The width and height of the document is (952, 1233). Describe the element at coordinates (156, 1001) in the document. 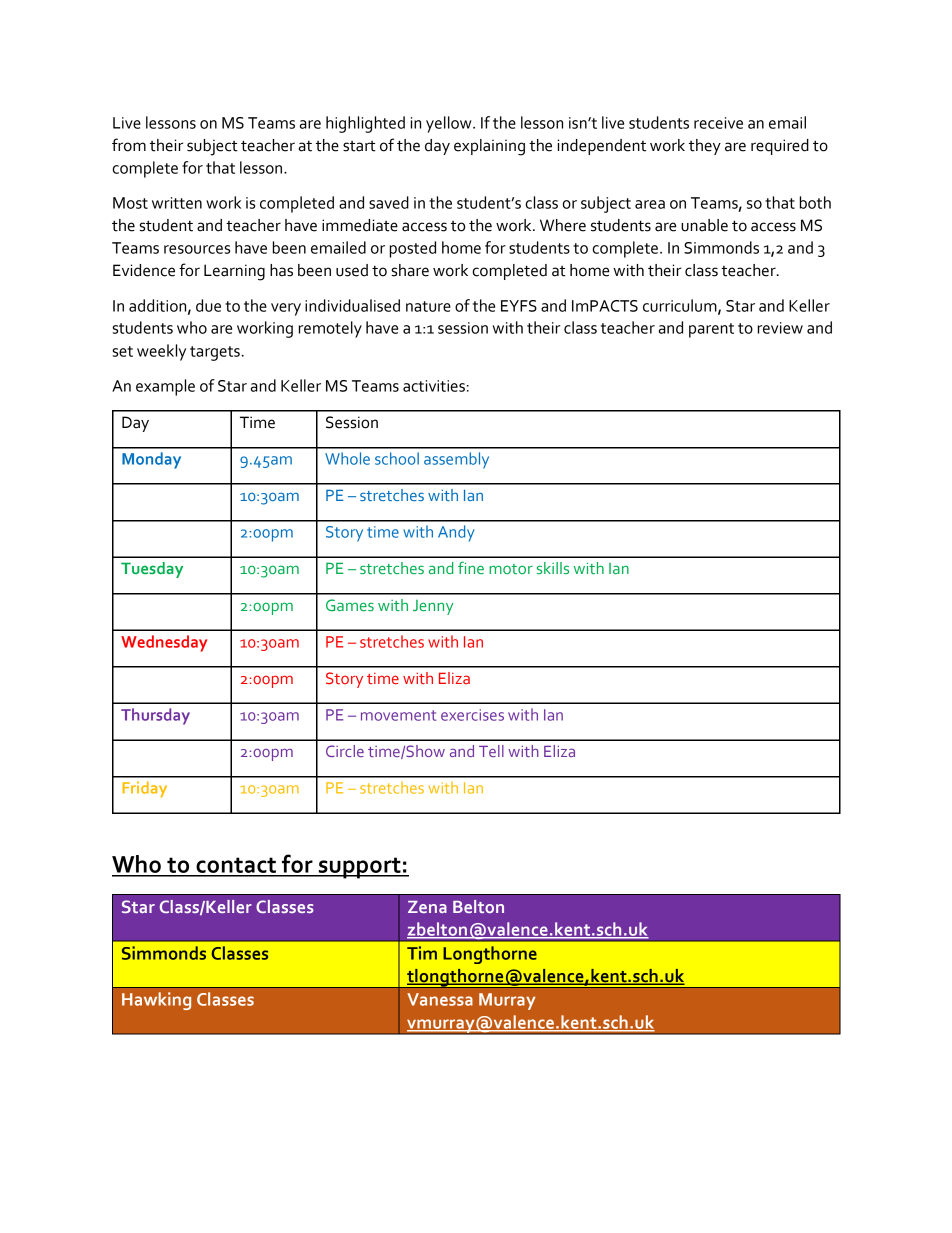

I see `Hawking` at that location.
